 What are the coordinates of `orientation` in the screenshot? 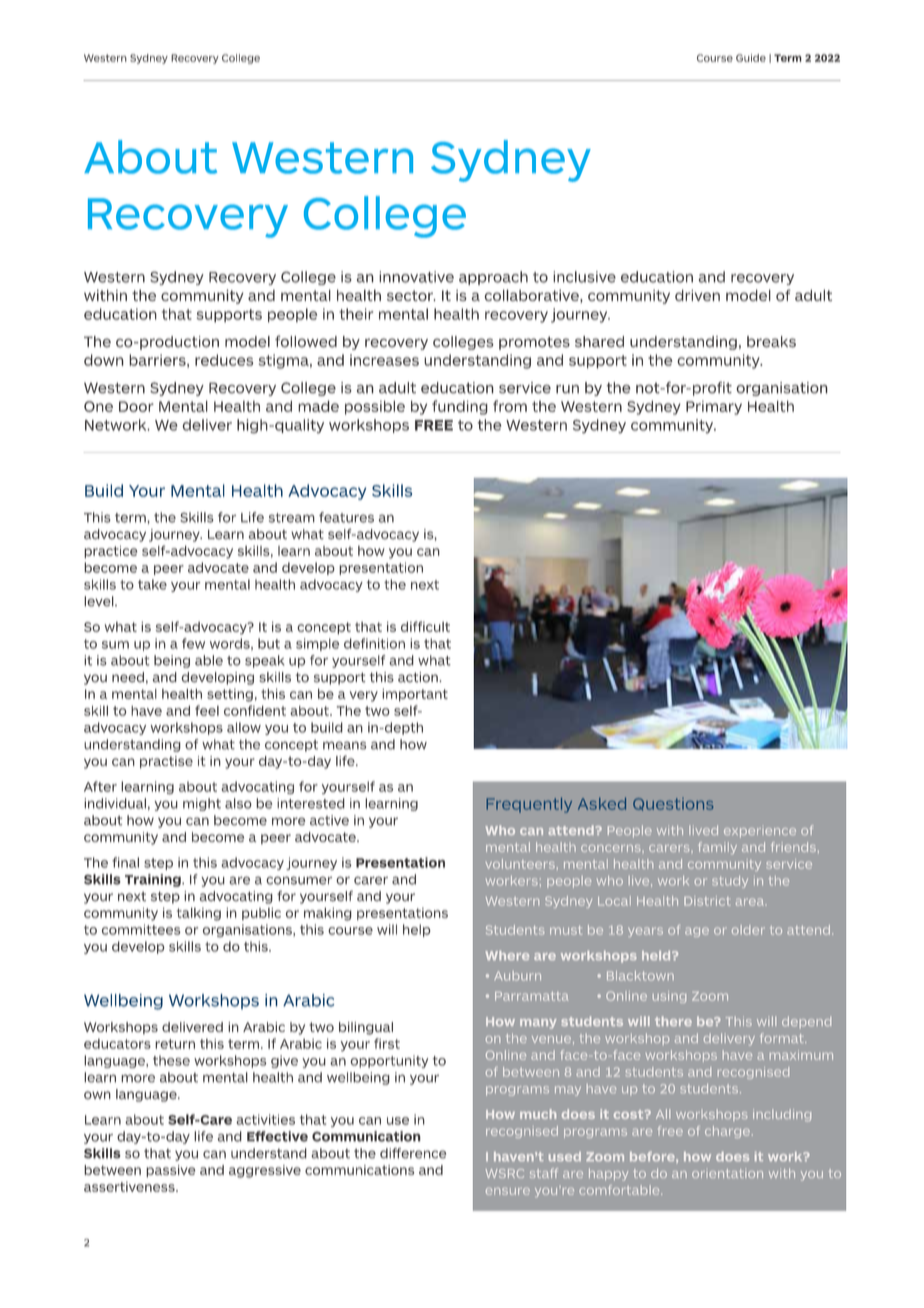 It's located at (727, 1173).
